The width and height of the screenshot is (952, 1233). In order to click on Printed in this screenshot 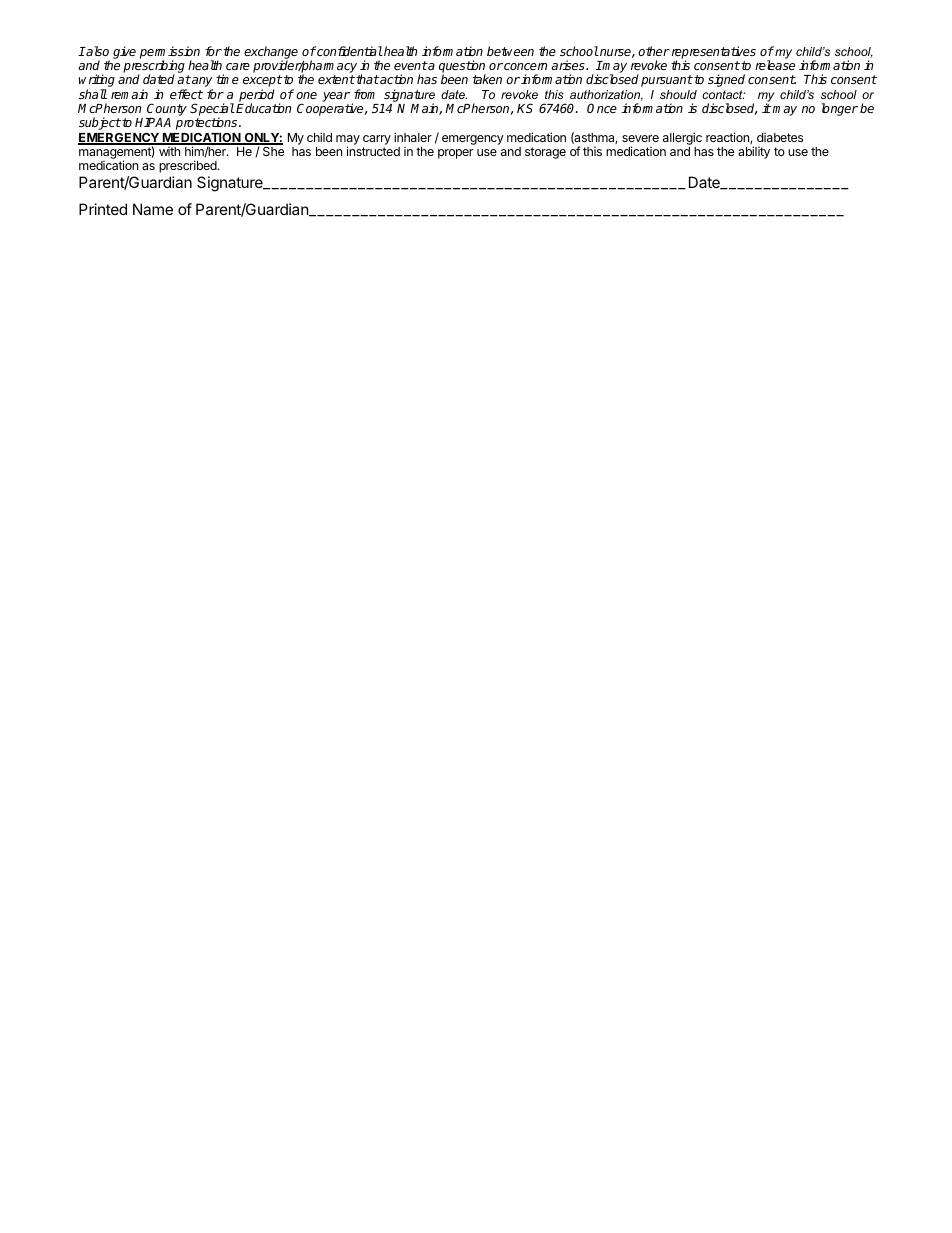, I will do `click(103, 209)`.
